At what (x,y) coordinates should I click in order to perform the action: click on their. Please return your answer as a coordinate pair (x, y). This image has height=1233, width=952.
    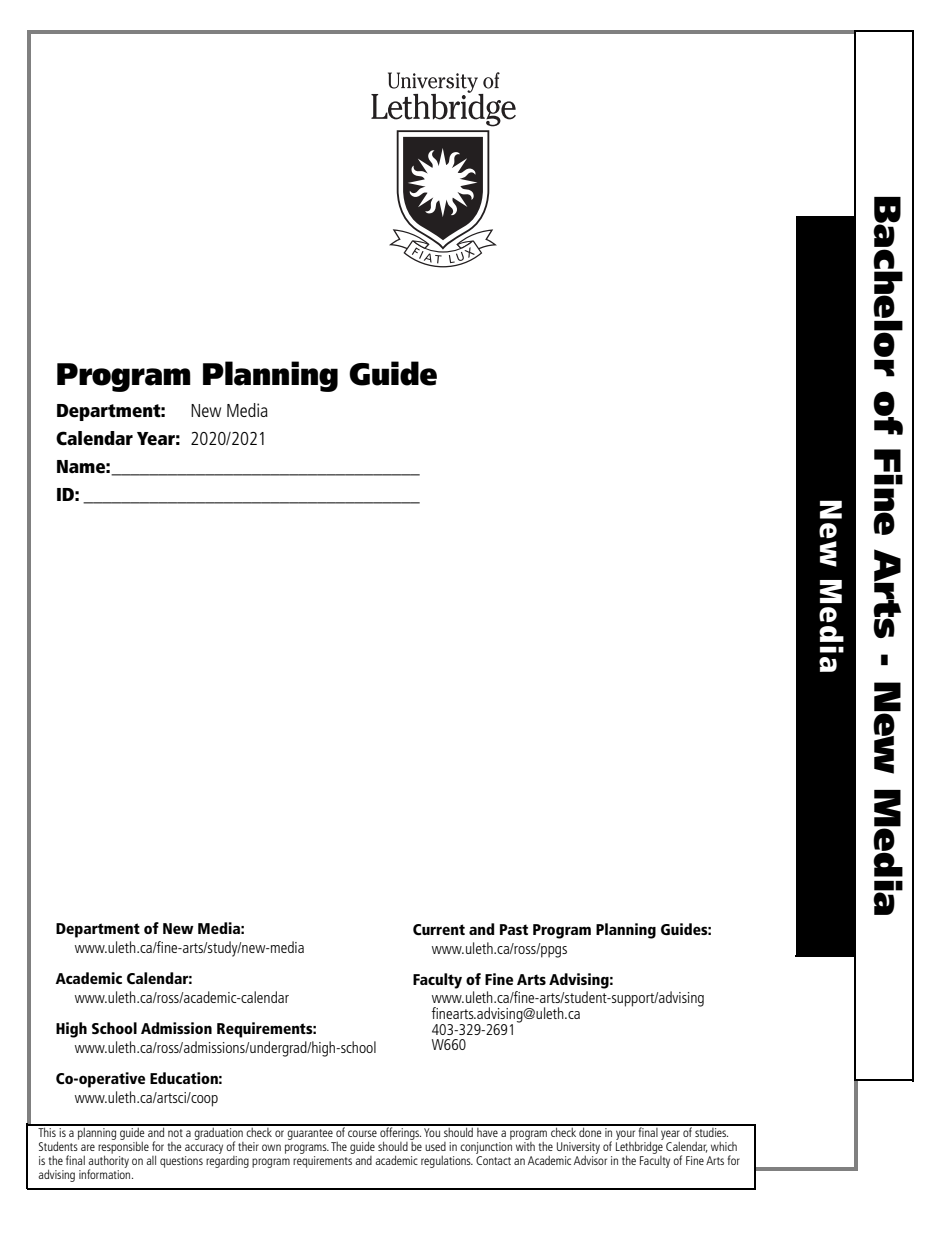
    Looking at the image, I should click on (248, 1146).
